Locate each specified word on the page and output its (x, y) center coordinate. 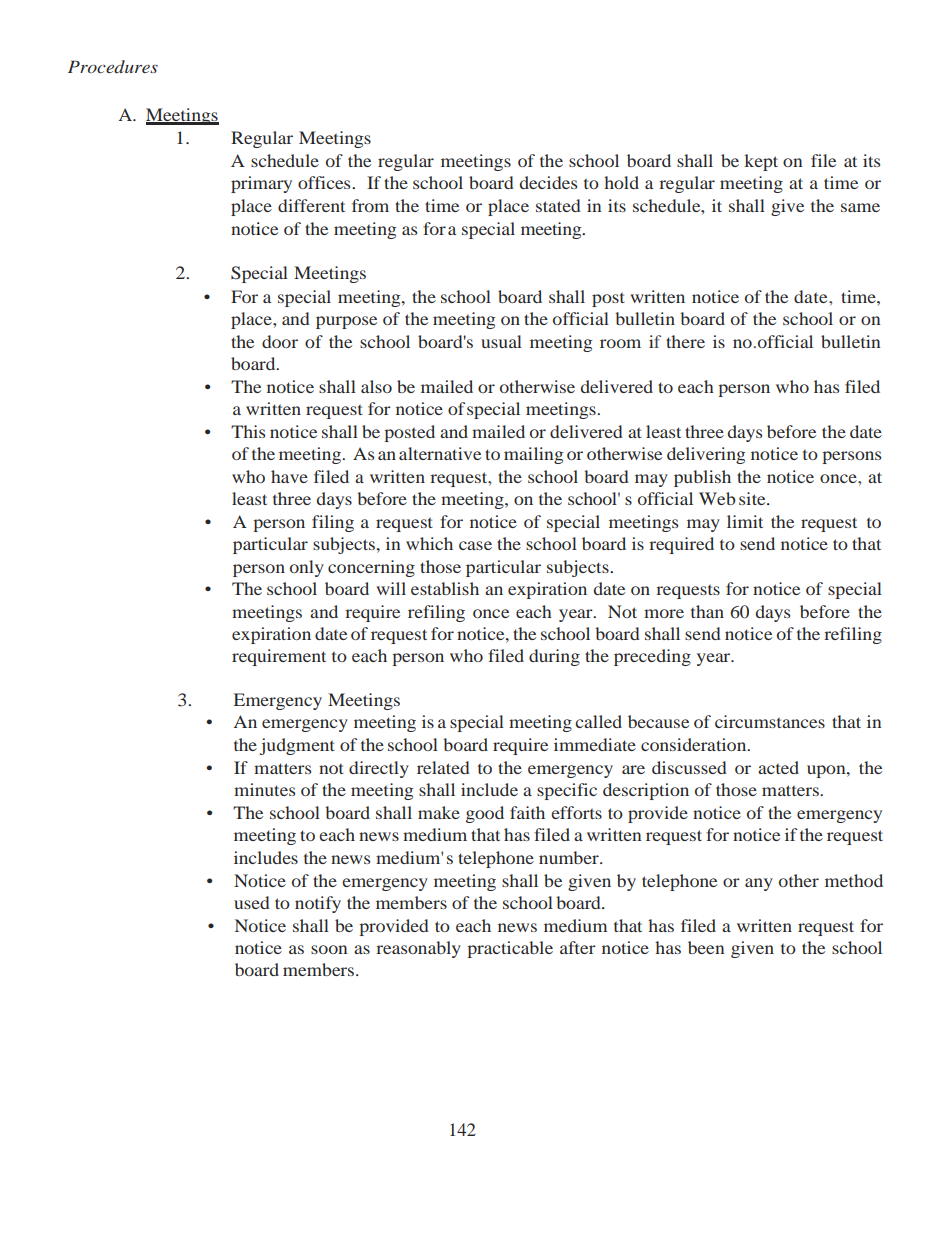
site (753, 498)
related (443, 767)
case (475, 545)
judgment (297, 746)
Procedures (113, 66)
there (685, 341)
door (280, 341)
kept (761, 162)
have (289, 476)
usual (501, 341)
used (252, 902)
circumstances (770, 721)
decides (548, 182)
